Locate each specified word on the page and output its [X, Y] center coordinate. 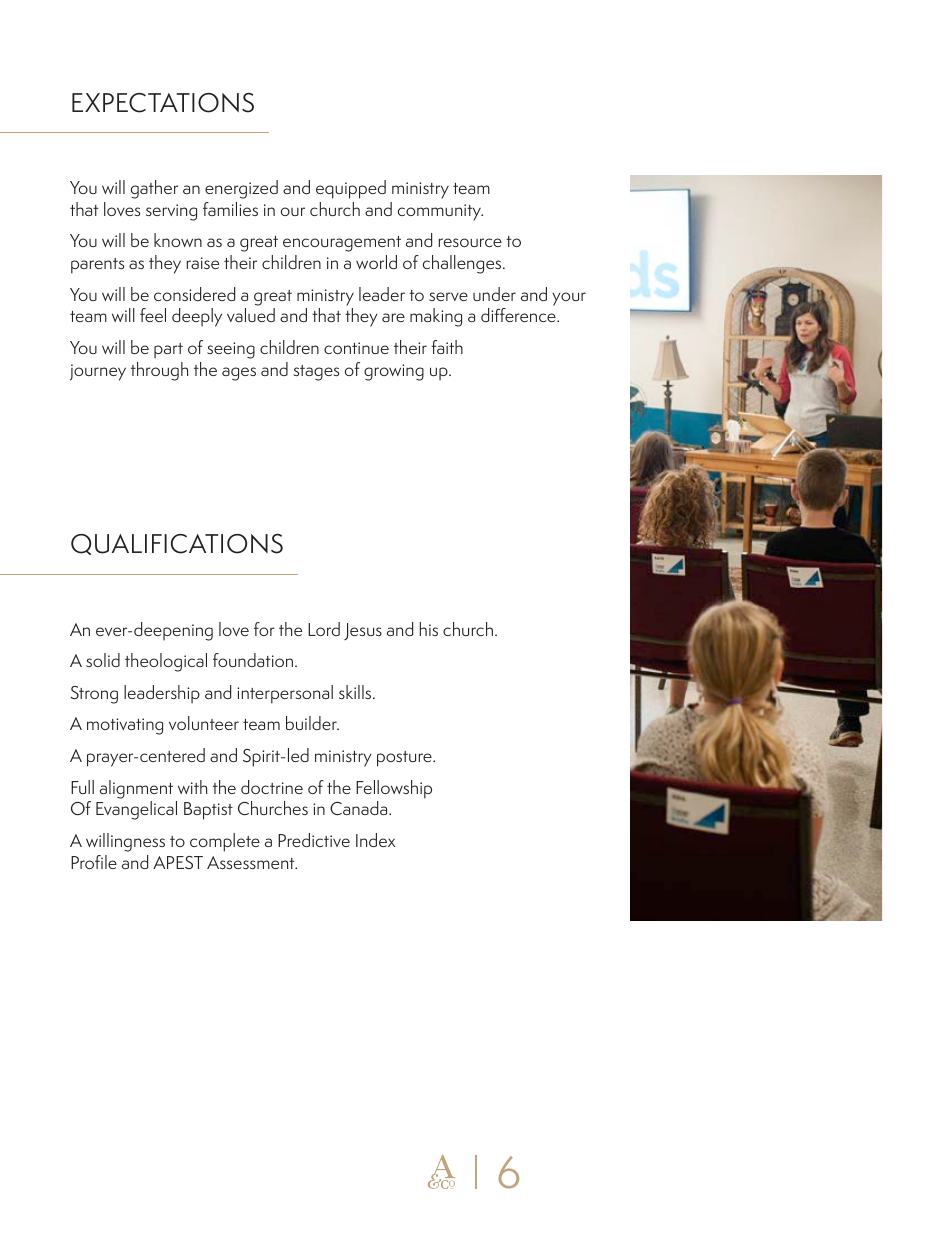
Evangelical [136, 810]
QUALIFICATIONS [177, 544]
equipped [351, 189]
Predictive [314, 840]
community [440, 212]
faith [447, 347]
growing [394, 372]
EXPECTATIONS [163, 103]
